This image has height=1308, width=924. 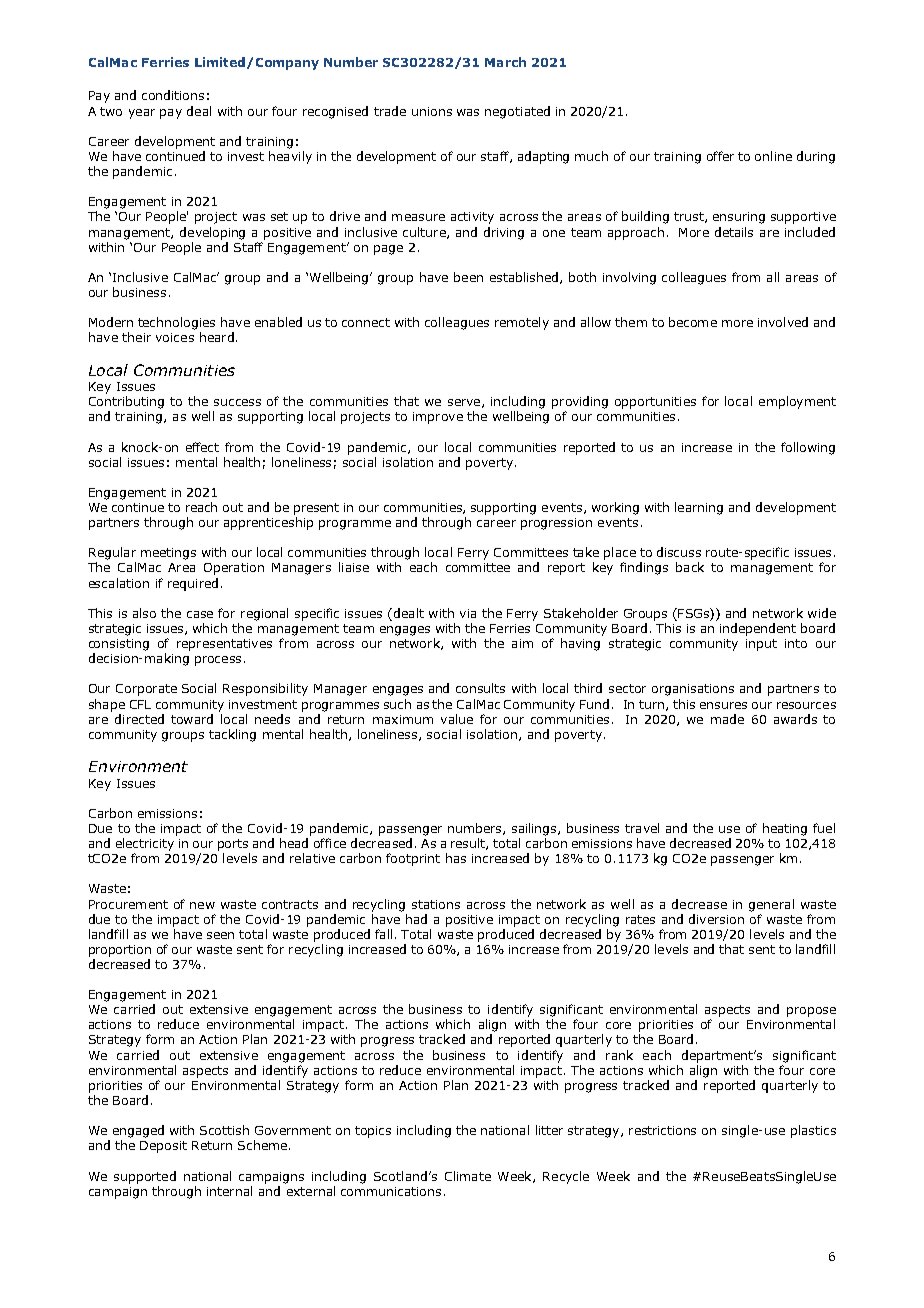 I want to click on case, so click(x=200, y=614).
